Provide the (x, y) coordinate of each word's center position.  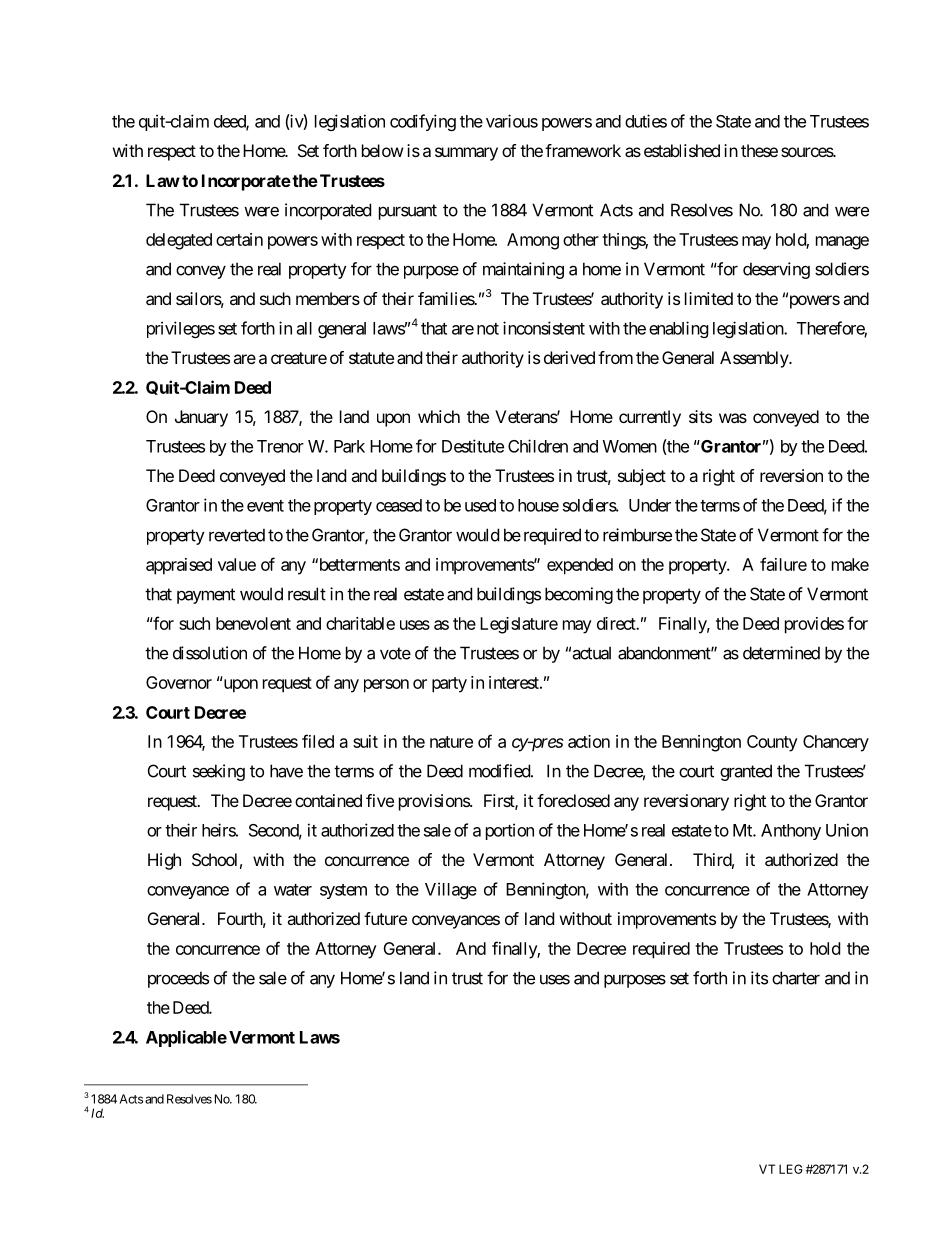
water (293, 890)
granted (746, 772)
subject (642, 477)
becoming (579, 595)
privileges (181, 329)
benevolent (253, 623)
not (488, 329)
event (265, 506)
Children (538, 446)
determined (781, 653)
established (682, 150)
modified (500, 771)
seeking (219, 772)
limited (709, 298)
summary (466, 154)
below (382, 150)
